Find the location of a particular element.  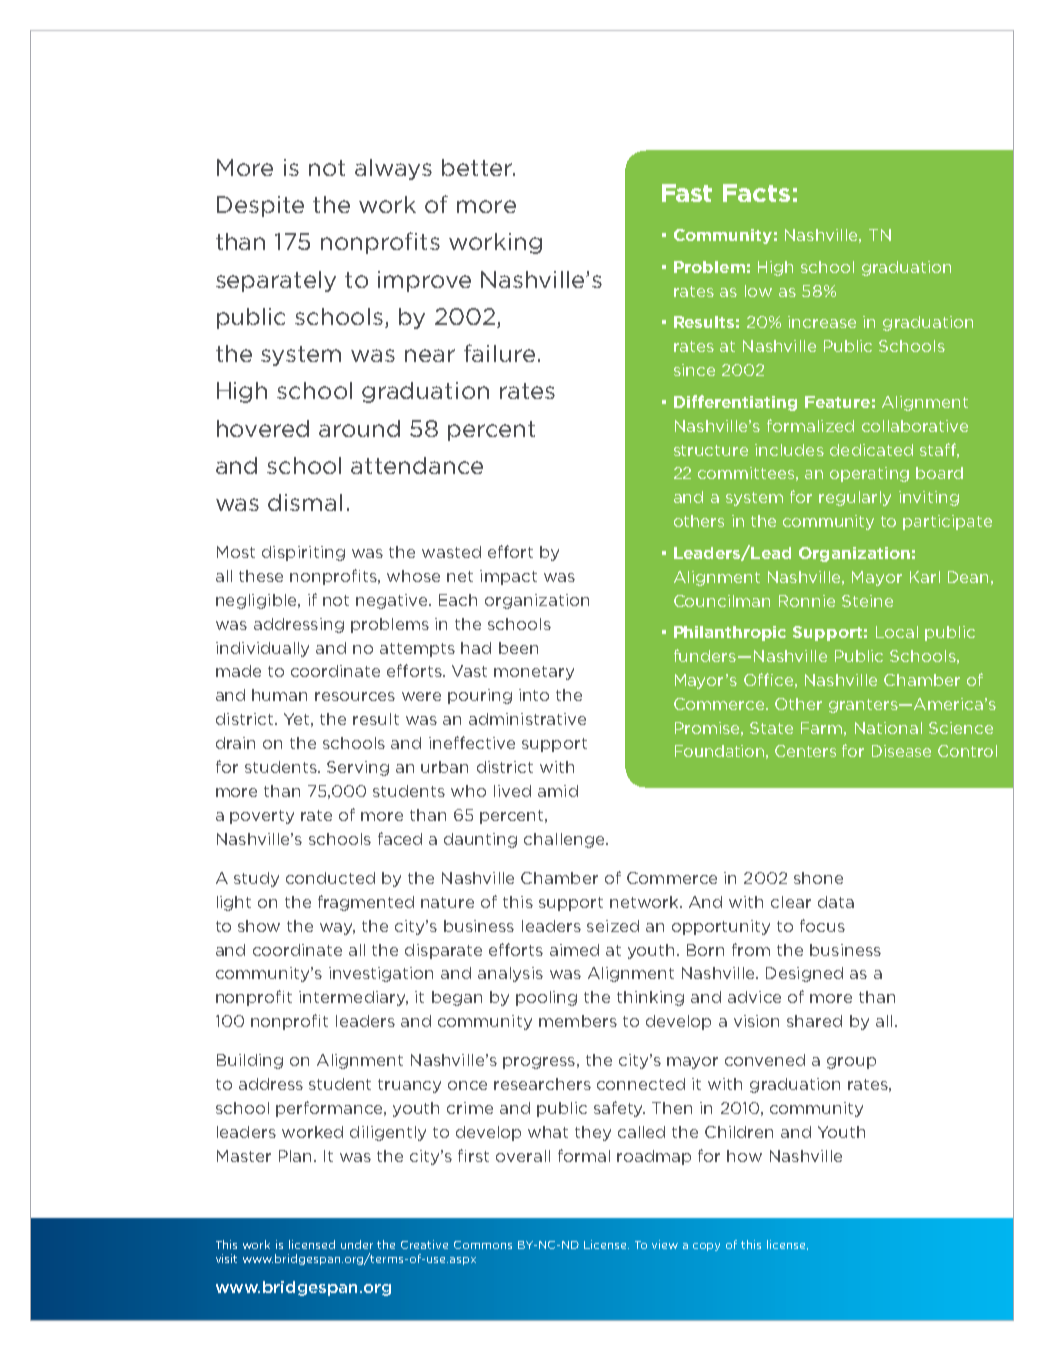

Facts is located at coordinates (756, 193).
